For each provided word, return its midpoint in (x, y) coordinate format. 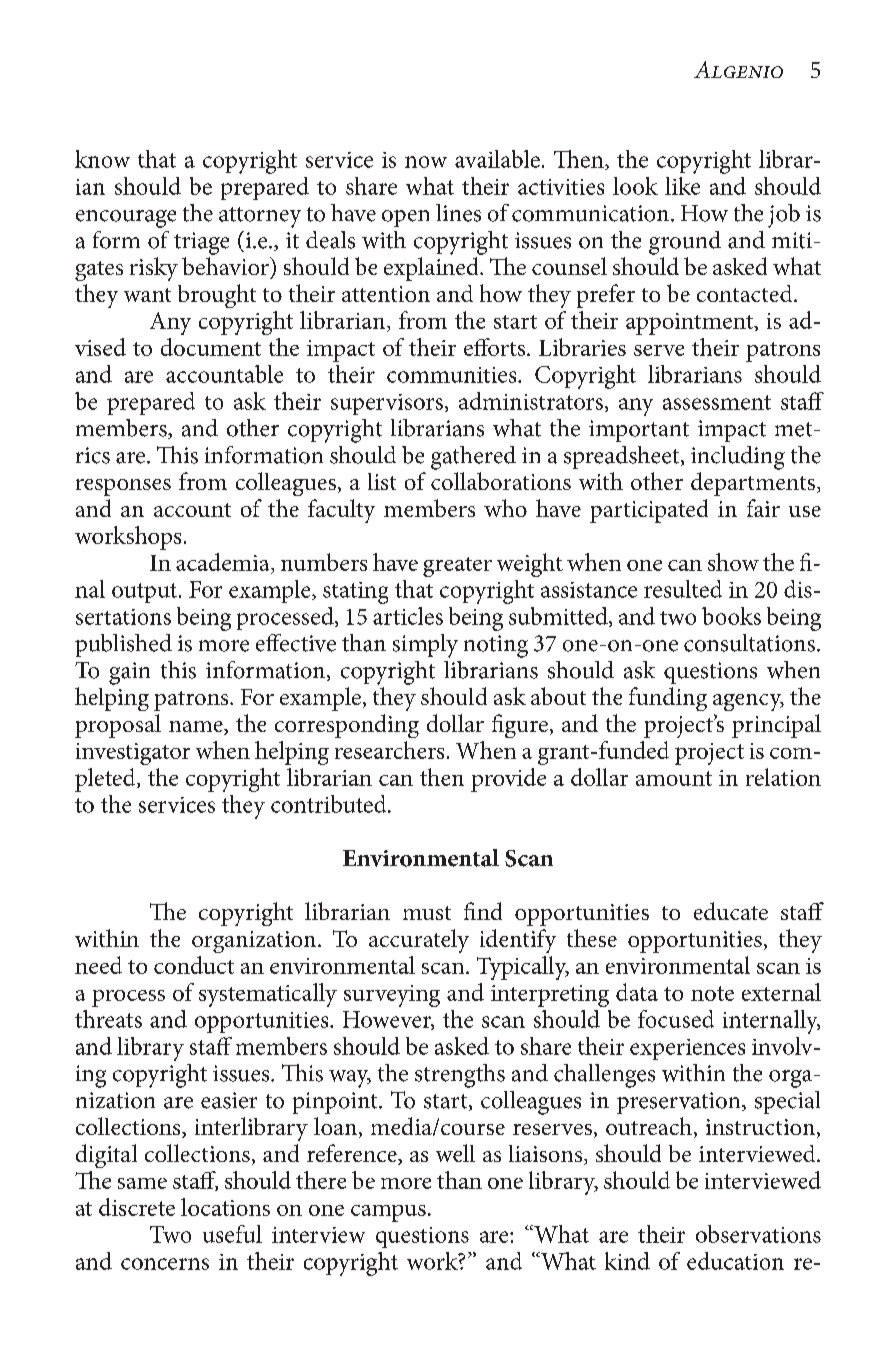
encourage (126, 219)
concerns (165, 1264)
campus (388, 1213)
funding (668, 699)
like (682, 186)
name (197, 728)
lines (458, 213)
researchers (389, 750)
